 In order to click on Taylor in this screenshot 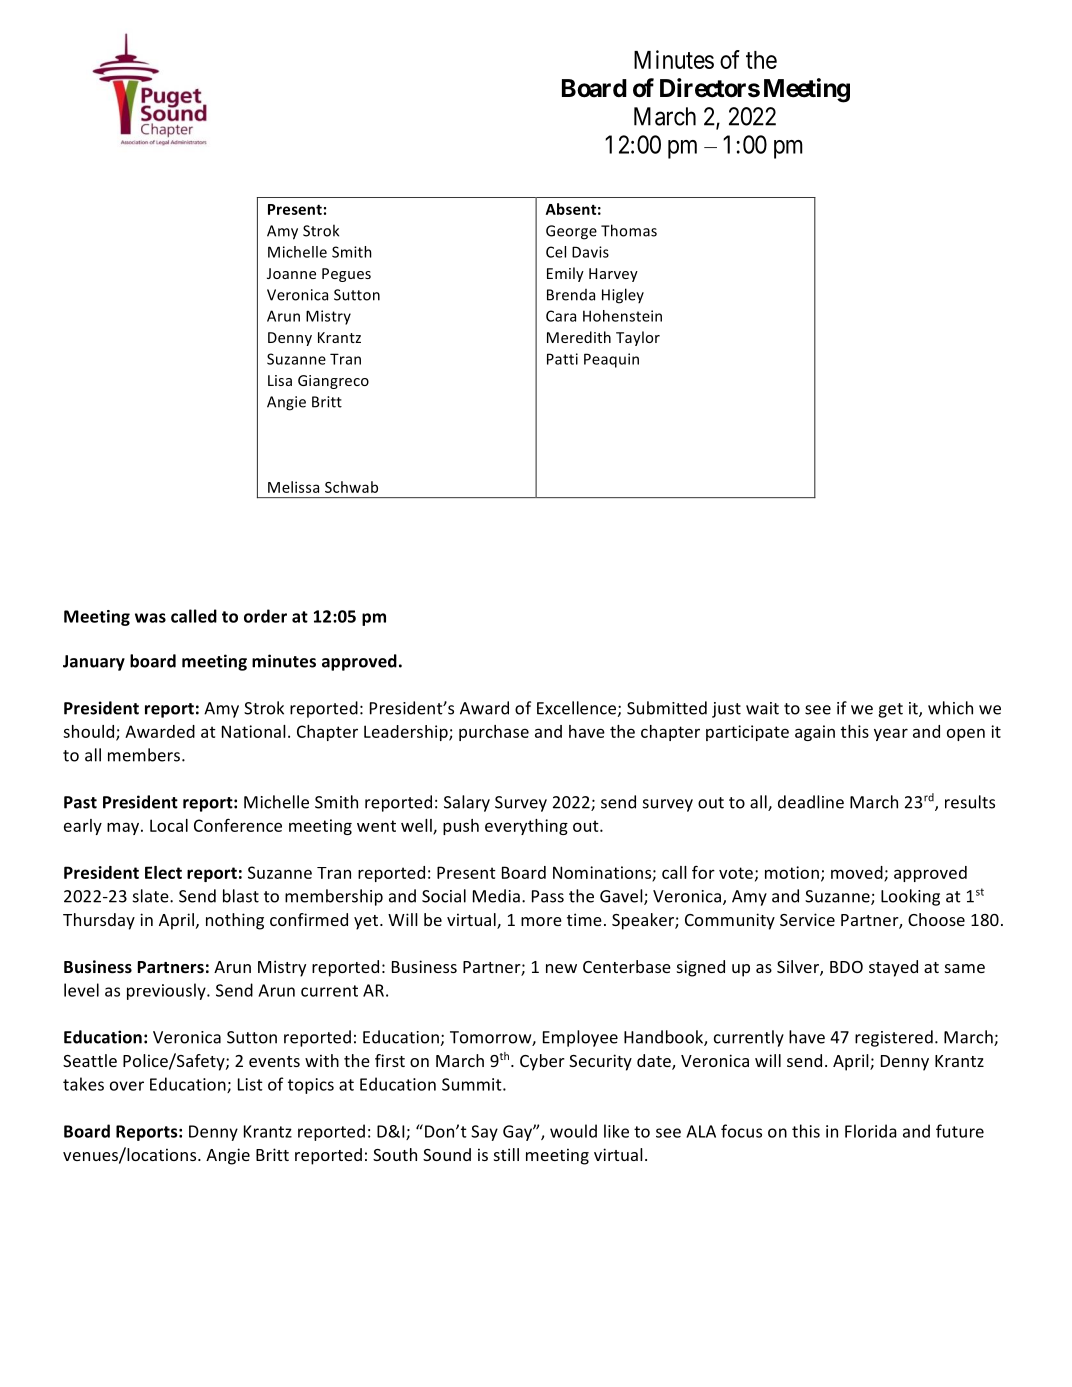, I will do `click(638, 338)`.
